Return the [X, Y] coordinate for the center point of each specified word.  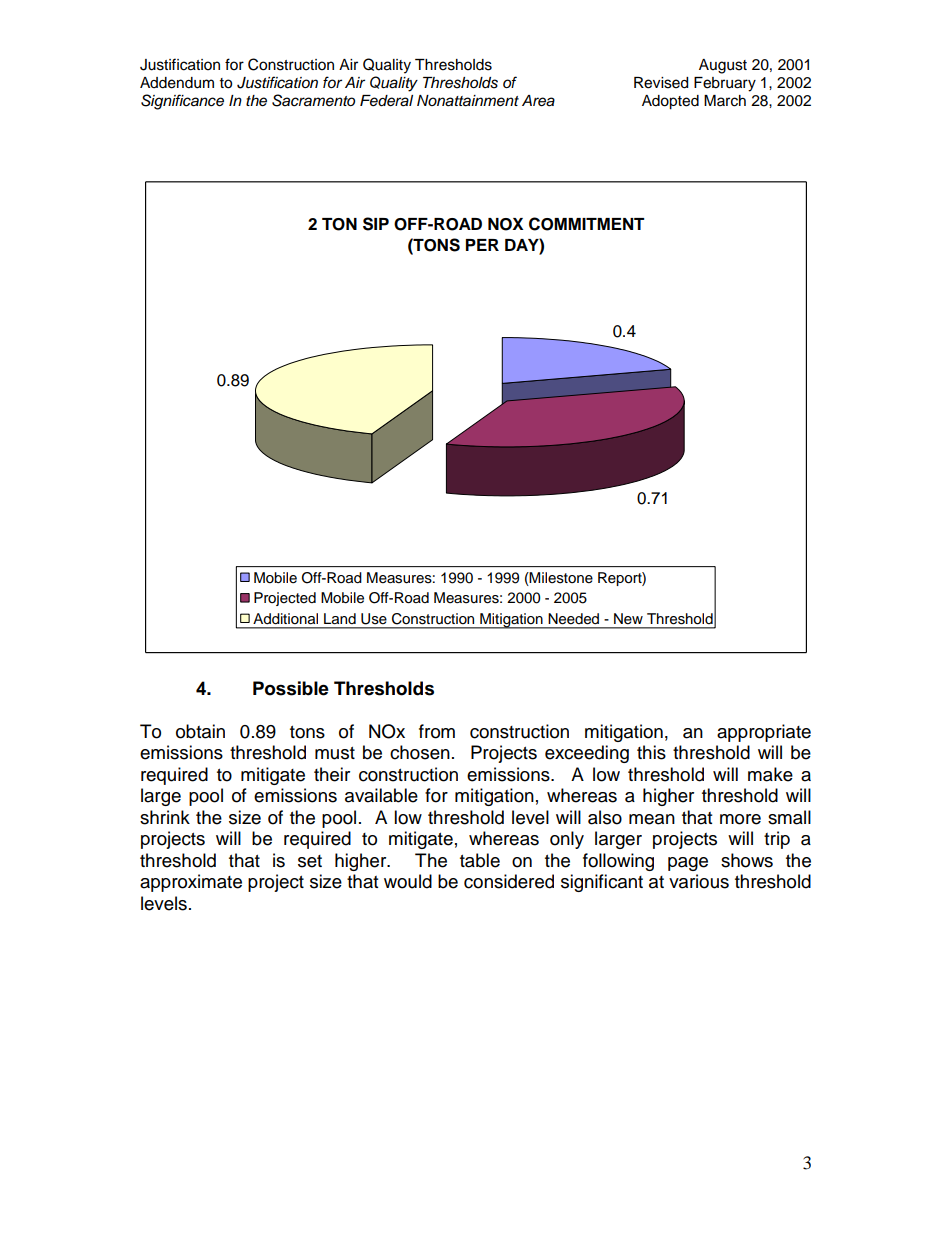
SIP [376, 224]
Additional [285, 619]
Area [538, 101]
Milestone [560, 578]
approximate [191, 883]
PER [482, 245]
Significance [182, 102]
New [628, 619]
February [725, 84]
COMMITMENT [587, 224]
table [480, 860]
